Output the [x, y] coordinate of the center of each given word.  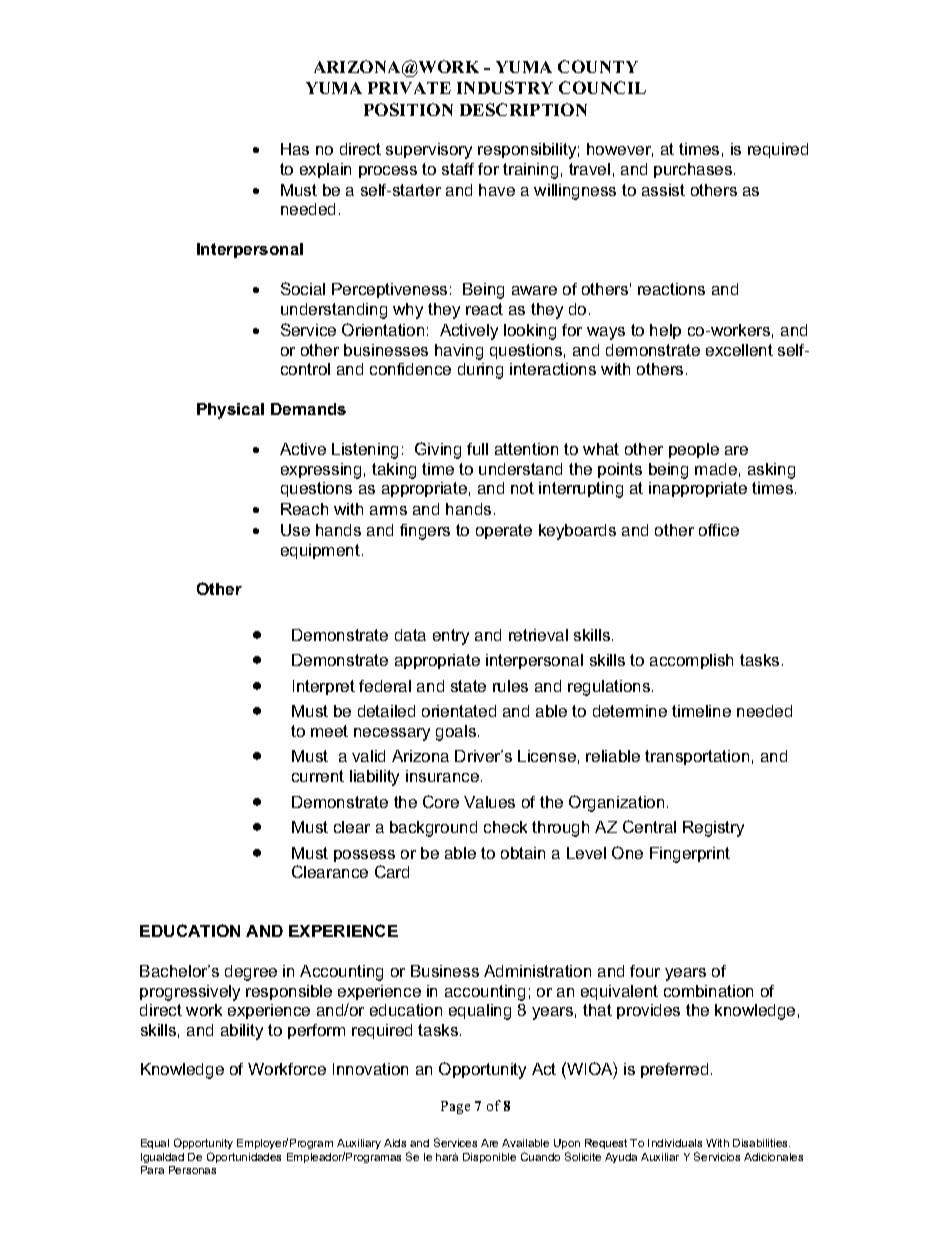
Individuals [675, 1143]
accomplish [691, 661]
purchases [694, 170]
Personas [192, 1170]
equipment [320, 551]
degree [251, 973]
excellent [739, 350]
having [459, 352]
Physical [230, 411]
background [433, 829]
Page [455, 1107]
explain [325, 170]
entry [451, 637]
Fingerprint [690, 855]
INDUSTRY [505, 87]
